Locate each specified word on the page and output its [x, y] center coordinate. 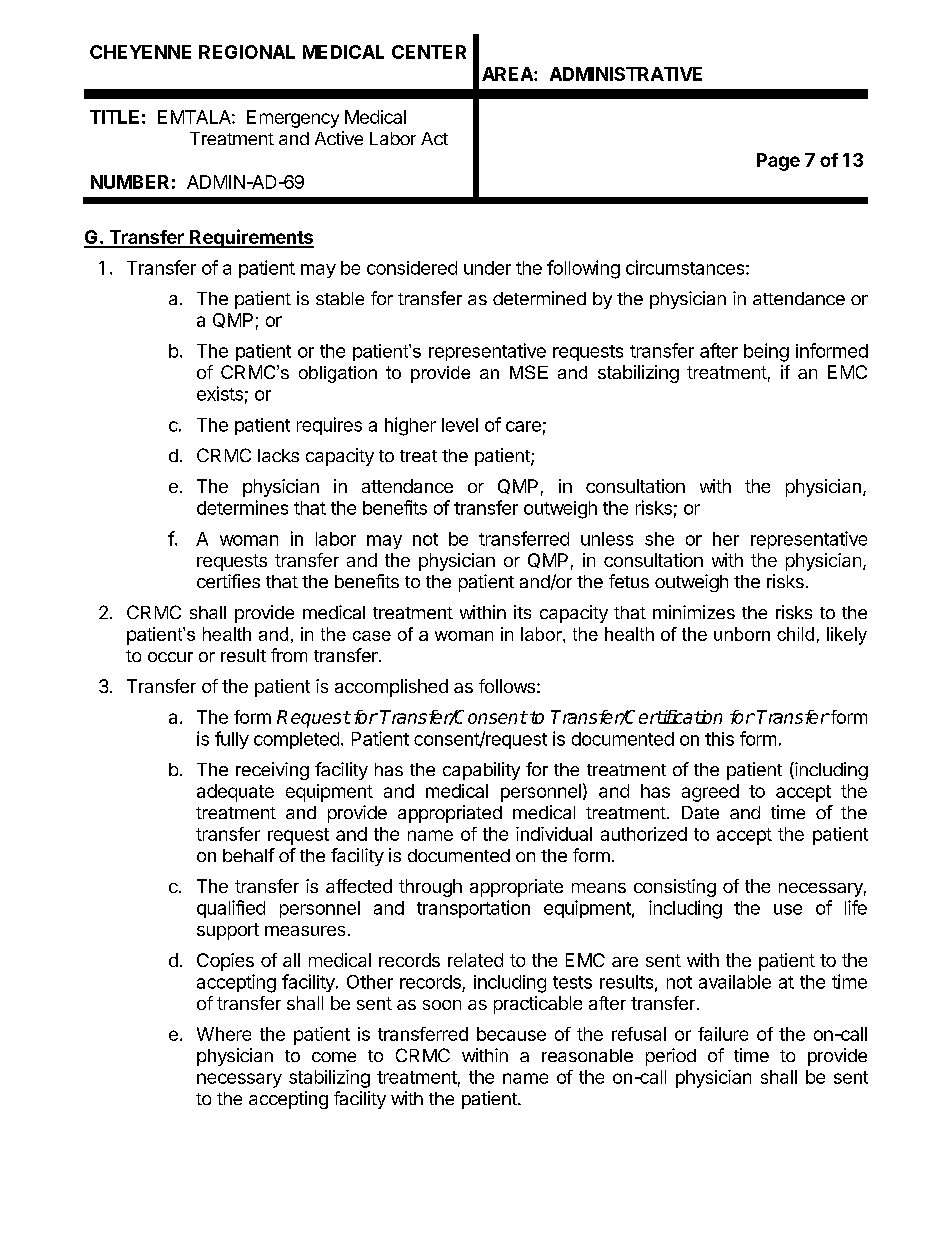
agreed [710, 793]
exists [220, 393]
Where [224, 1034]
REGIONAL [247, 52]
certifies [228, 581]
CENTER [429, 52]
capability [481, 771]
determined [539, 298]
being [766, 352]
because [511, 1034]
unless [607, 539]
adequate [235, 793]
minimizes [694, 612]
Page [778, 162]
